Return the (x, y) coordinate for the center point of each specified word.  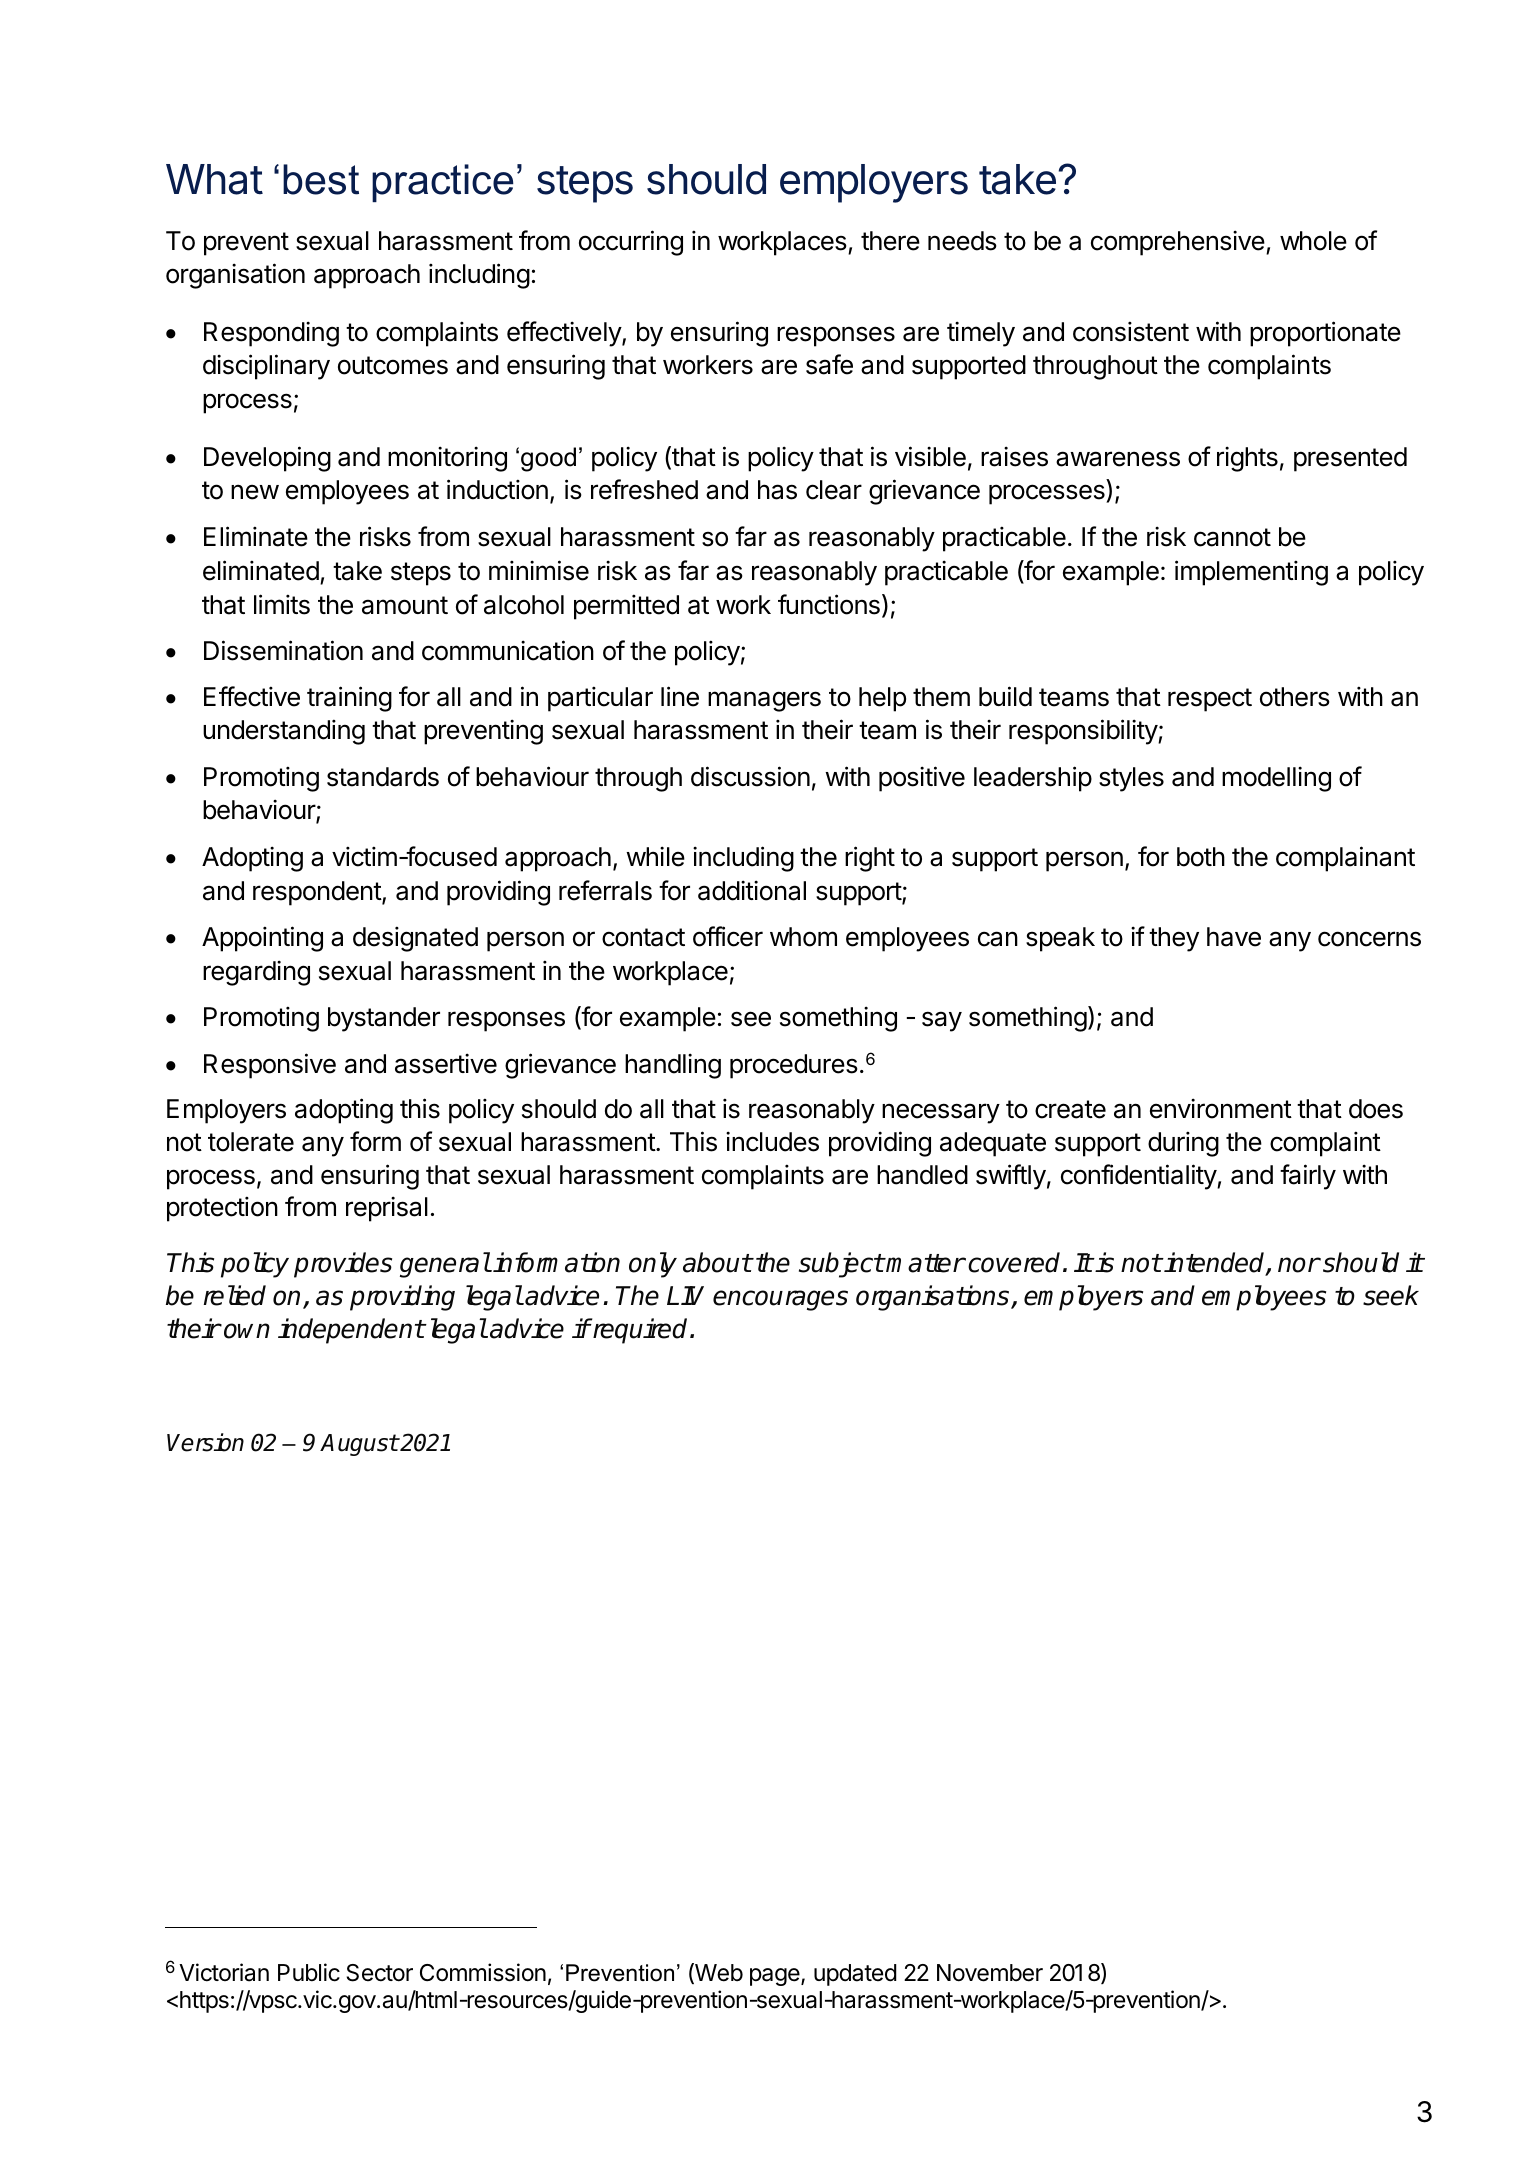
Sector (380, 1973)
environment (1221, 1108)
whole (1313, 241)
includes (772, 1141)
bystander (384, 1019)
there (890, 241)
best (321, 179)
